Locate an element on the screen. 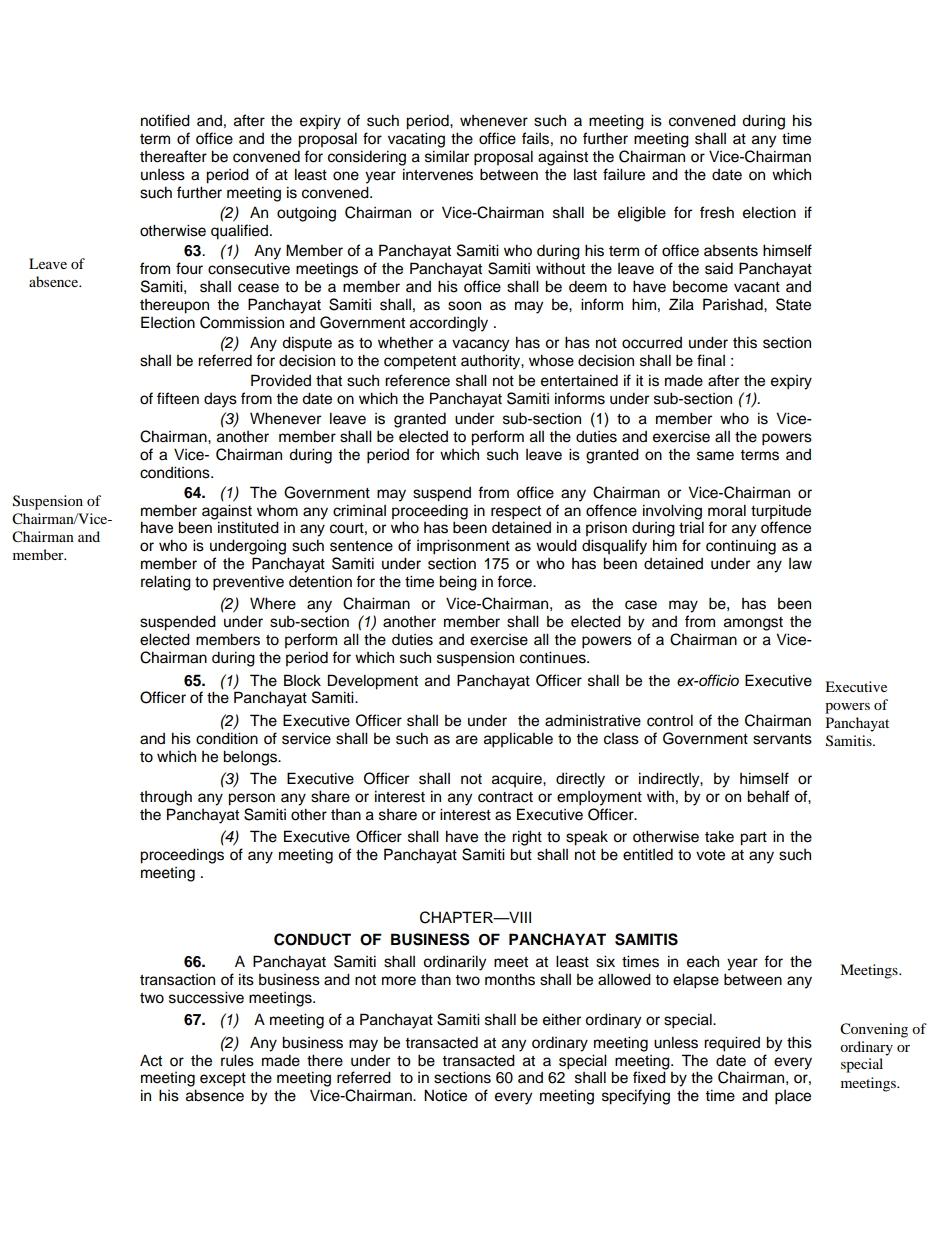  notified is located at coordinates (165, 120).
